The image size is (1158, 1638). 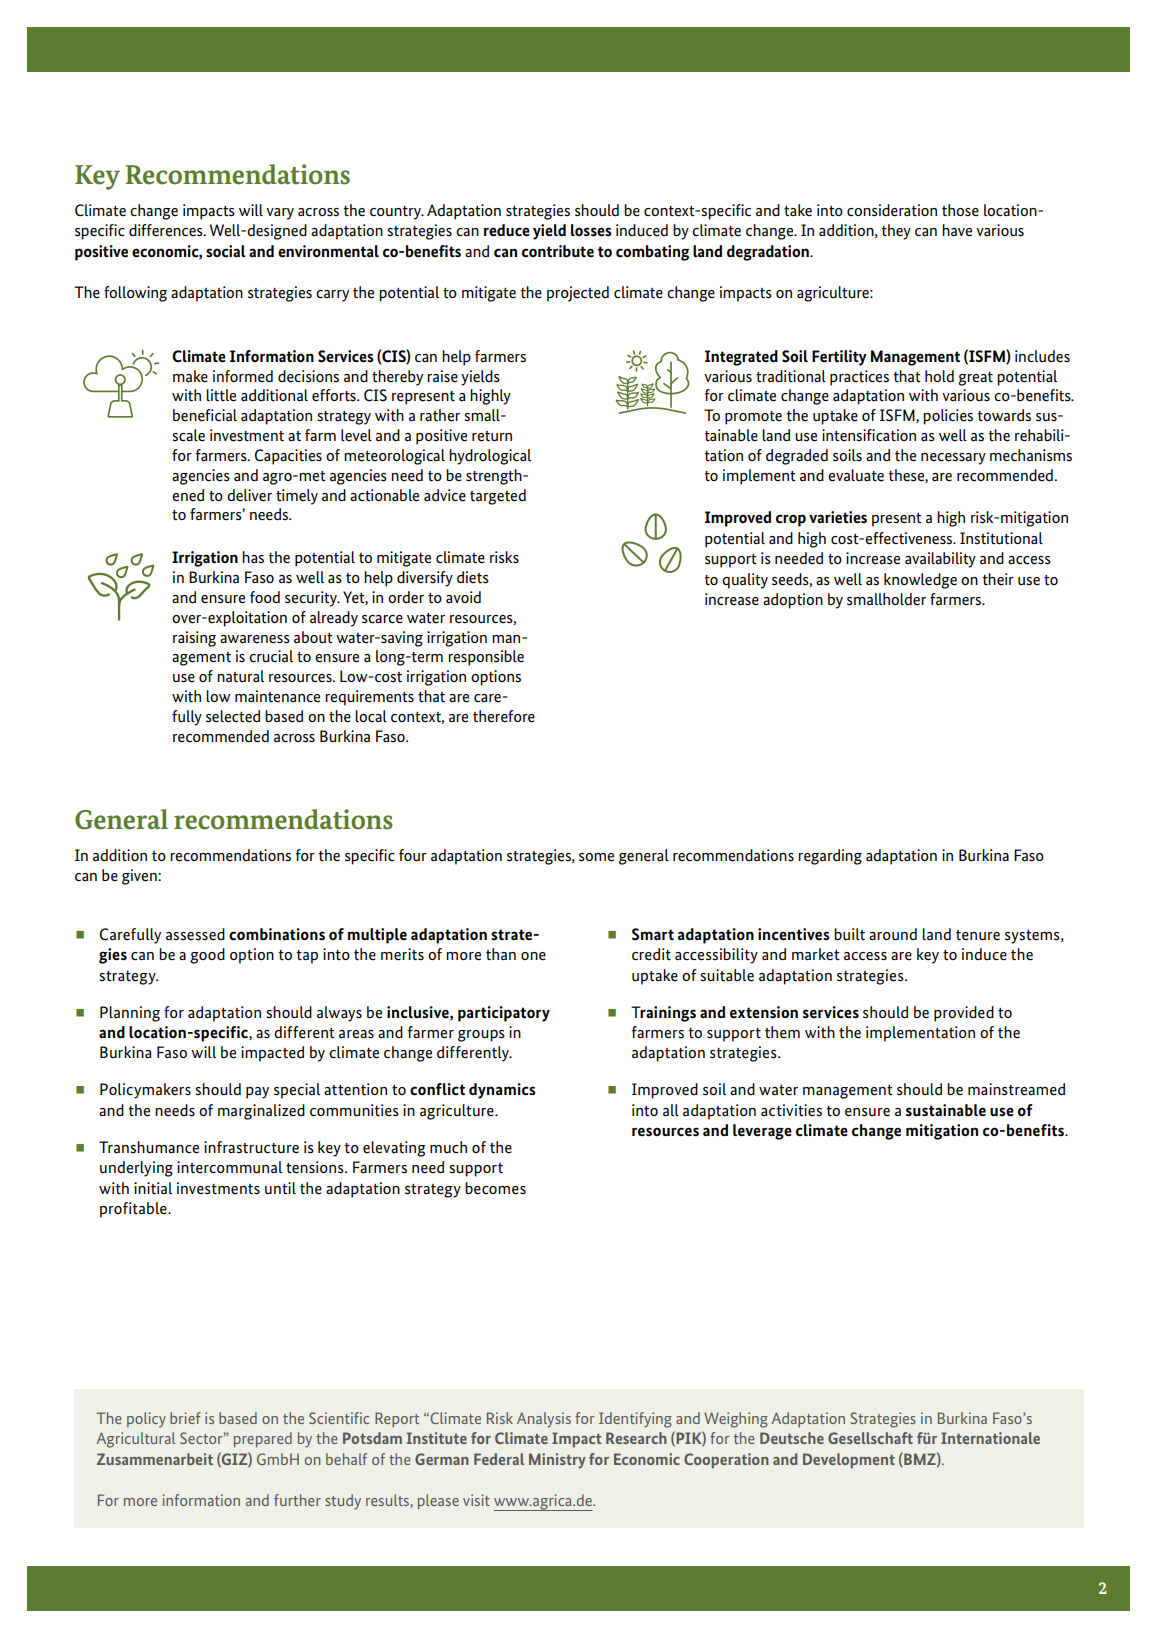 I want to click on responsible, so click(x=486, y=658).
